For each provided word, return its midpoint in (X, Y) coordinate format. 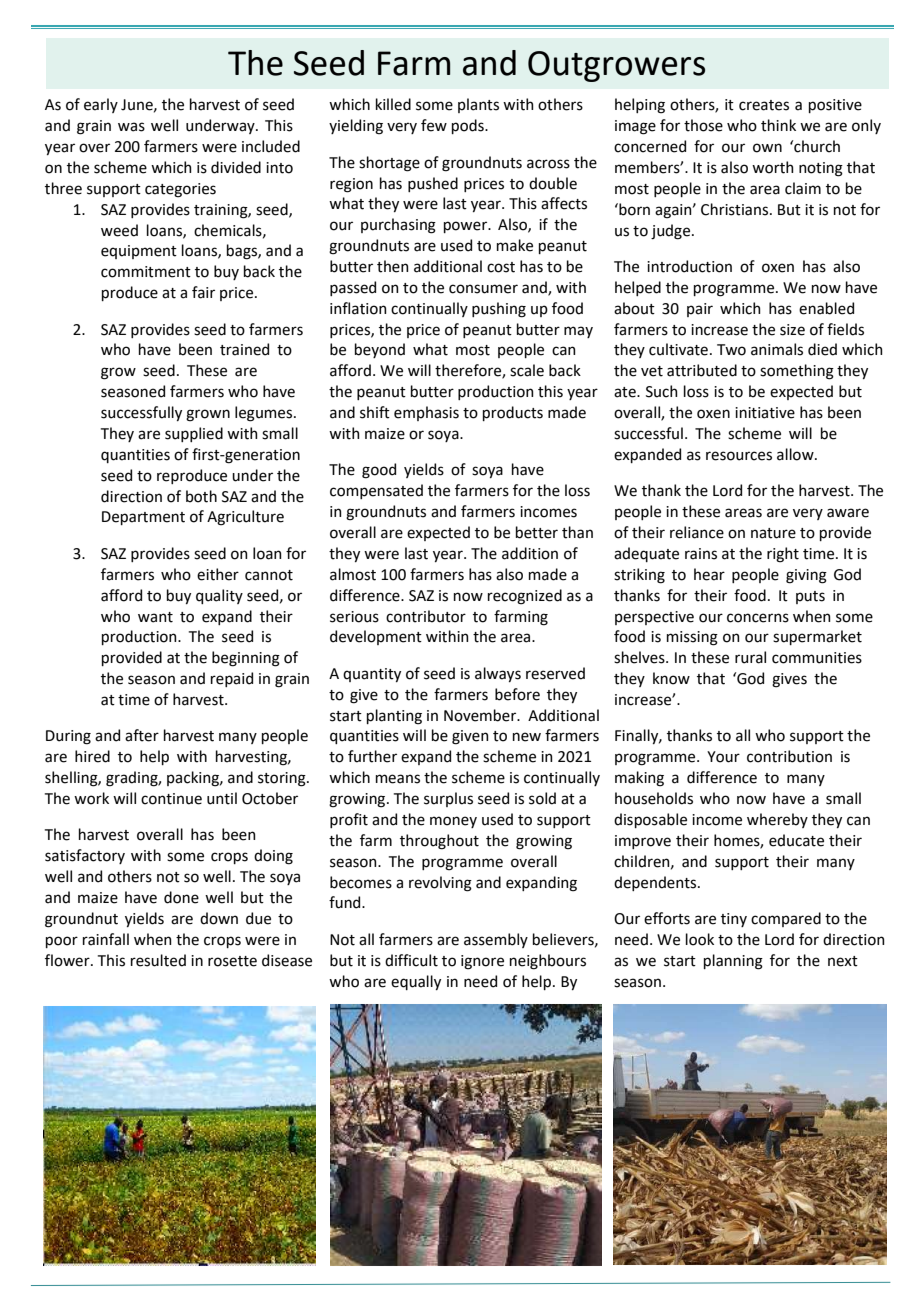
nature (773, 533)
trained (244, 349)
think (778, 125)
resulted (158, 960)
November (481, 715)
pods (469, 126)
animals (777, 349)
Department (143, 518)
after (142, 735)
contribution (789, 756)
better (537, 532)
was (131, 127)
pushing (499, 310)
